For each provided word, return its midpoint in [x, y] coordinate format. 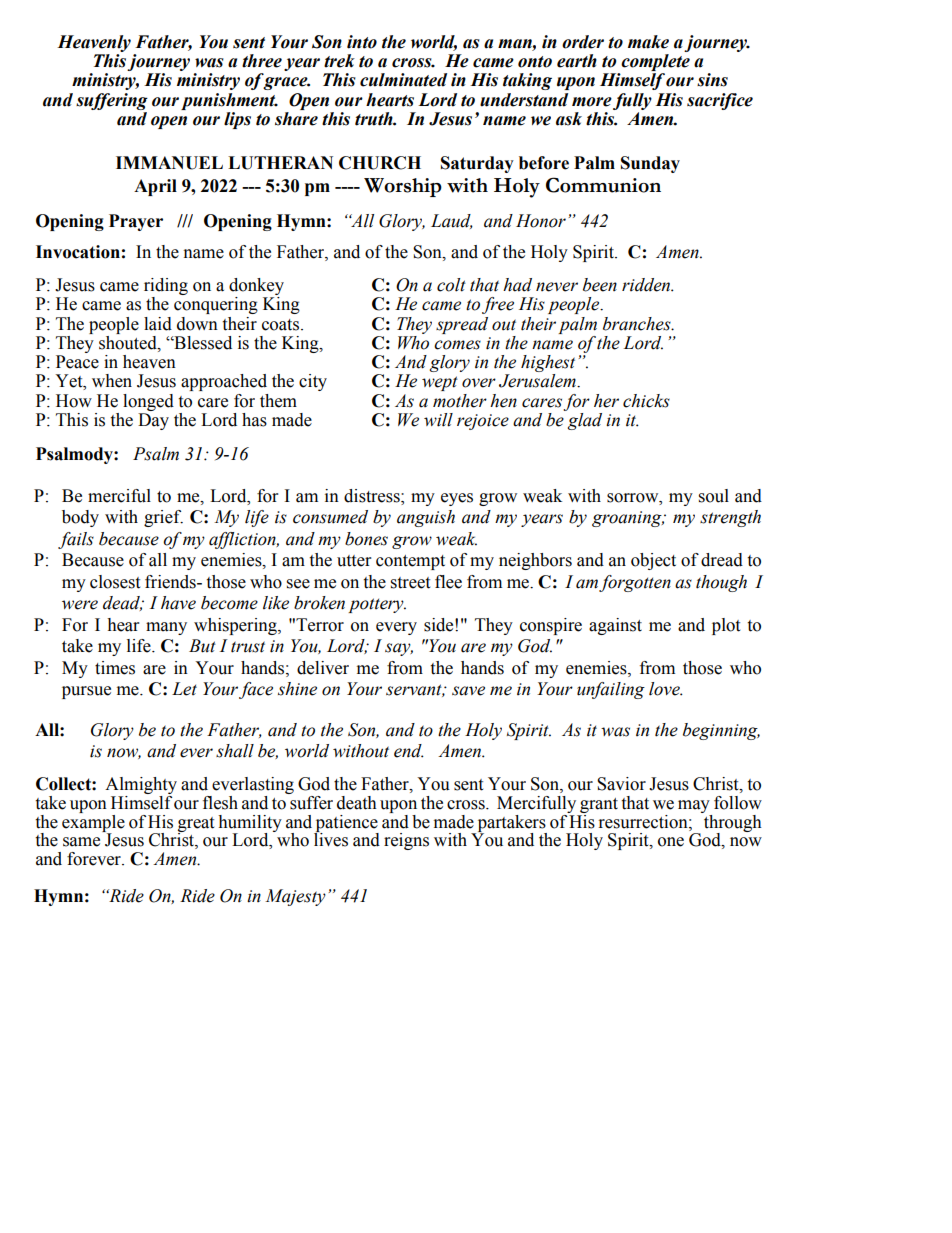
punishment [229, 101]
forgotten [635, 583]
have [178, 603]
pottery [377, 605]
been [600, 285]
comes [457, 345]
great [196, 825]
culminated [403, 80]
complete [655, 62]
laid [158, 324]
